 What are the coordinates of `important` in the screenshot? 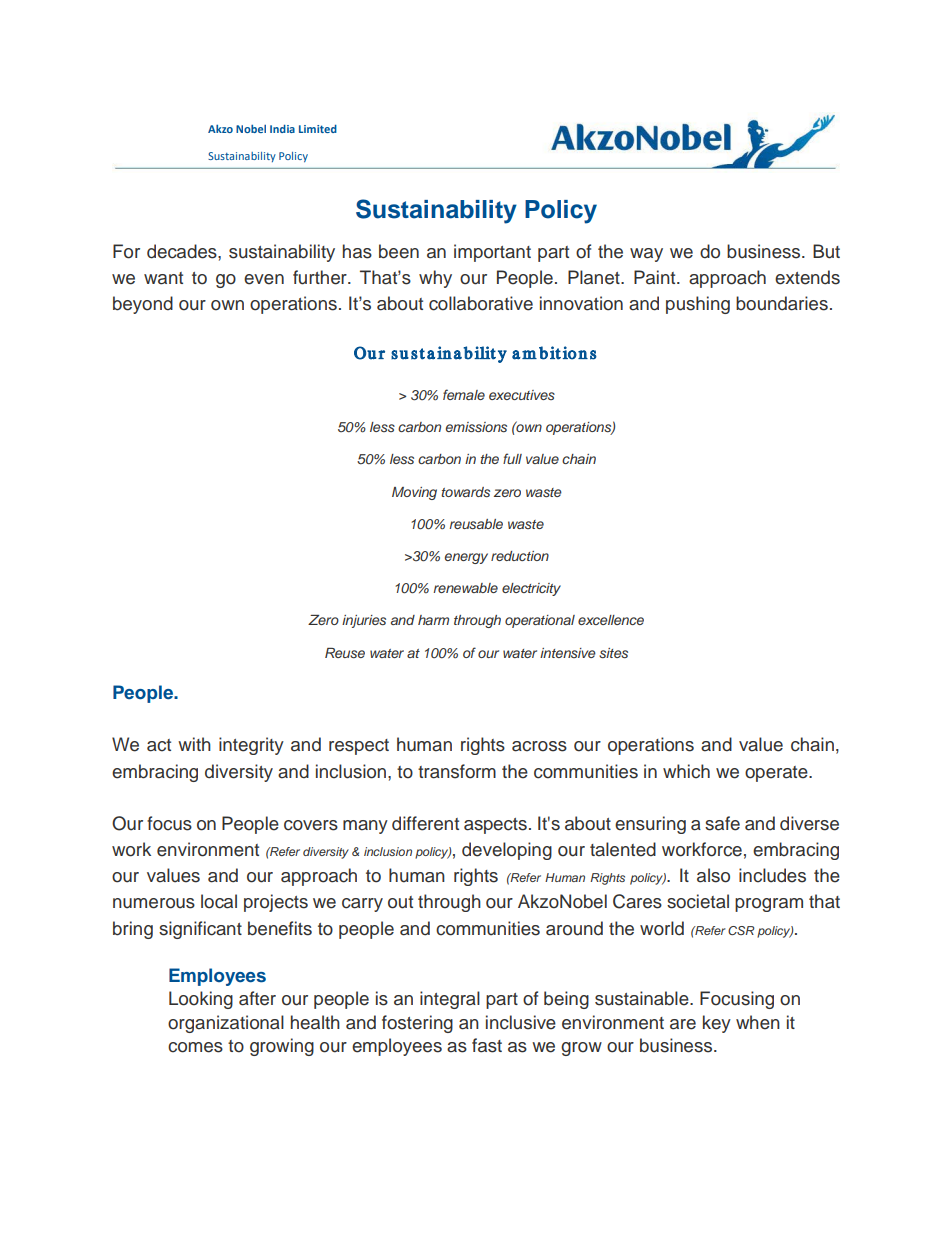 It's located at (492, 253).
